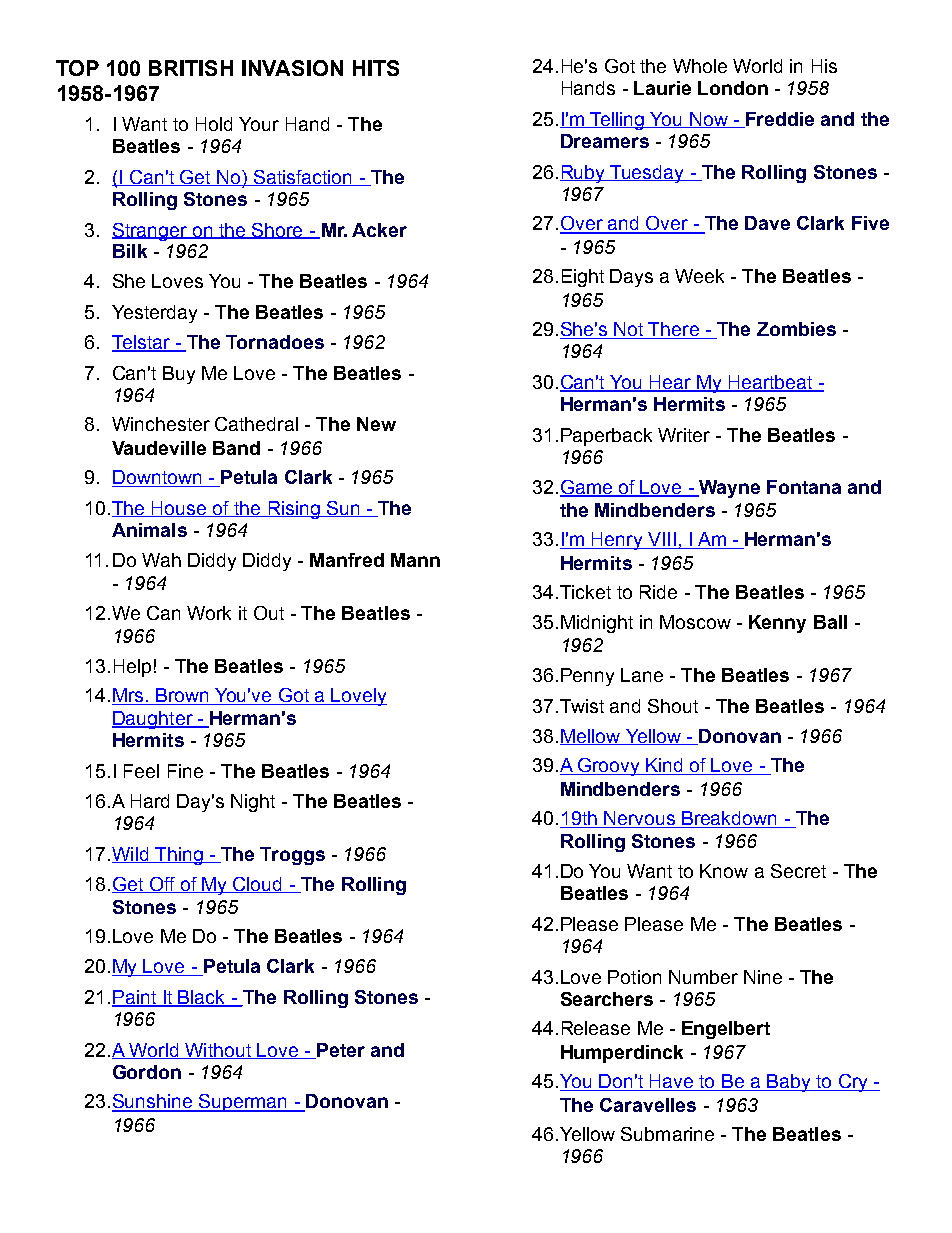 The width and height of the page is (952, 1233). Describe the element at coordinates (340, 1051) in the page. I see `Peter` at that location.
